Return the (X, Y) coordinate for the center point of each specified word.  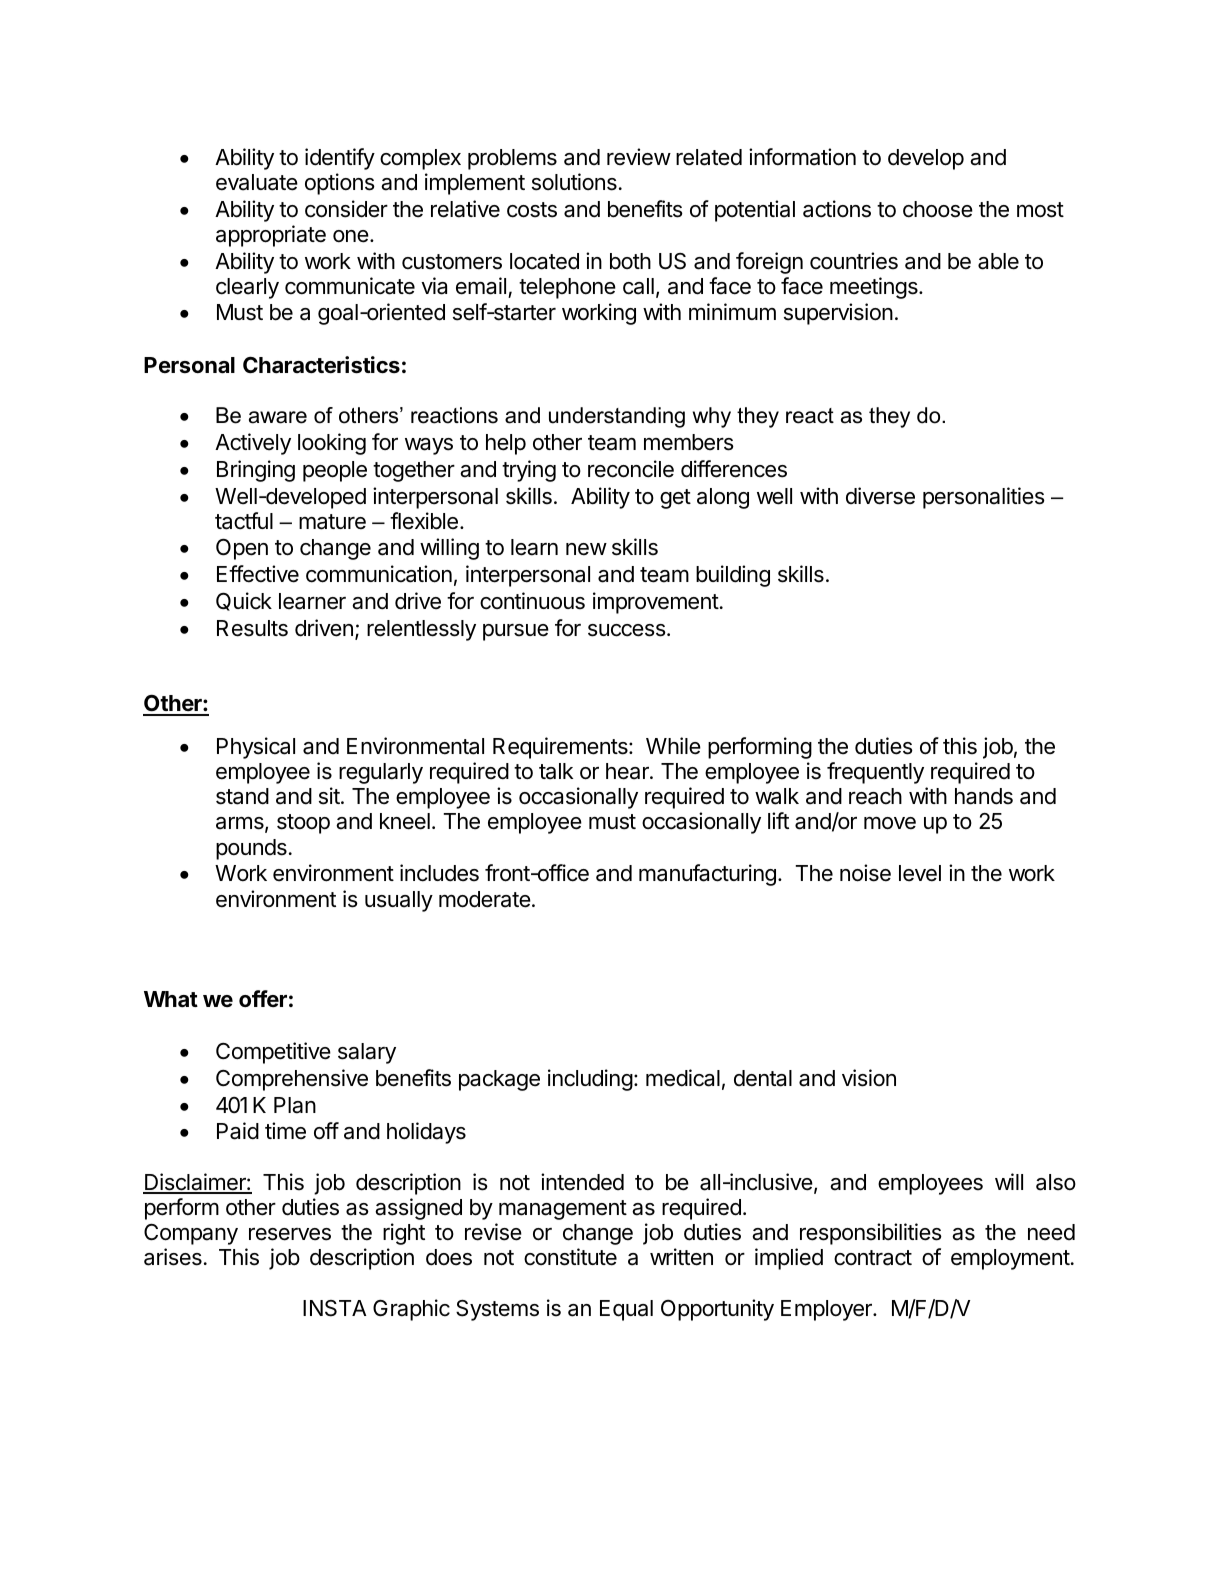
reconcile (631, 469)
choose (938, 209)
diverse (880, 496)
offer (263, 998)
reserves (290, 1234)
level (920, 873)
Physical (256, 748)
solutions (574, 182)
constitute (570, 1257)
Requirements (561, 748)
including (590, 1080)
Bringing (256, 471)
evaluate (257, 182)
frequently (875, 773)
